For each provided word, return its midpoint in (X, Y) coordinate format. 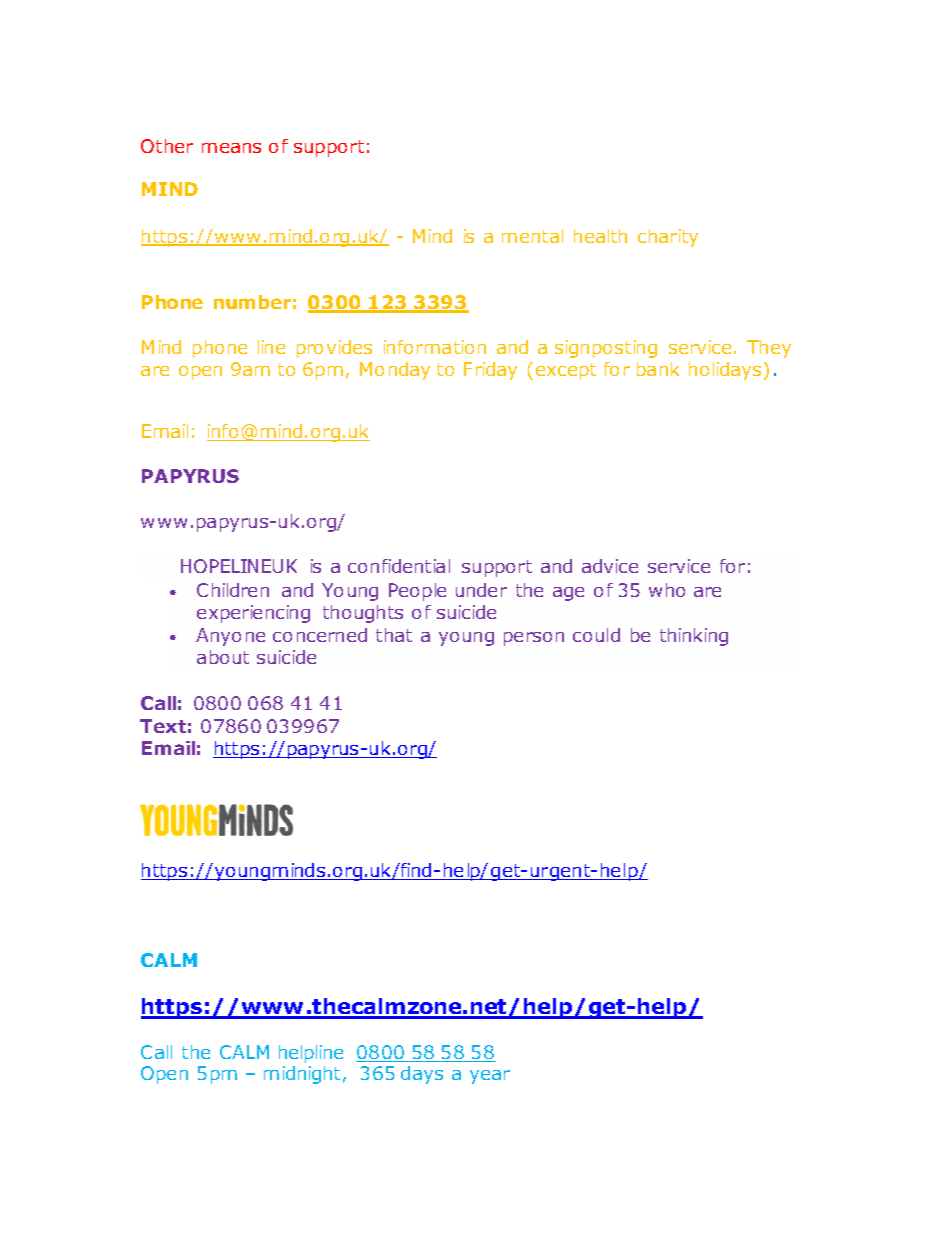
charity (668, 238)
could (596, 635)
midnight (302, 1075)
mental (532, 236)
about (223, 657)
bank (658, 369)
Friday (490, 371)
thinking (694, 637)
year (490, 1077)
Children (233, 590)
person (534, 639)
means (231, 148)
